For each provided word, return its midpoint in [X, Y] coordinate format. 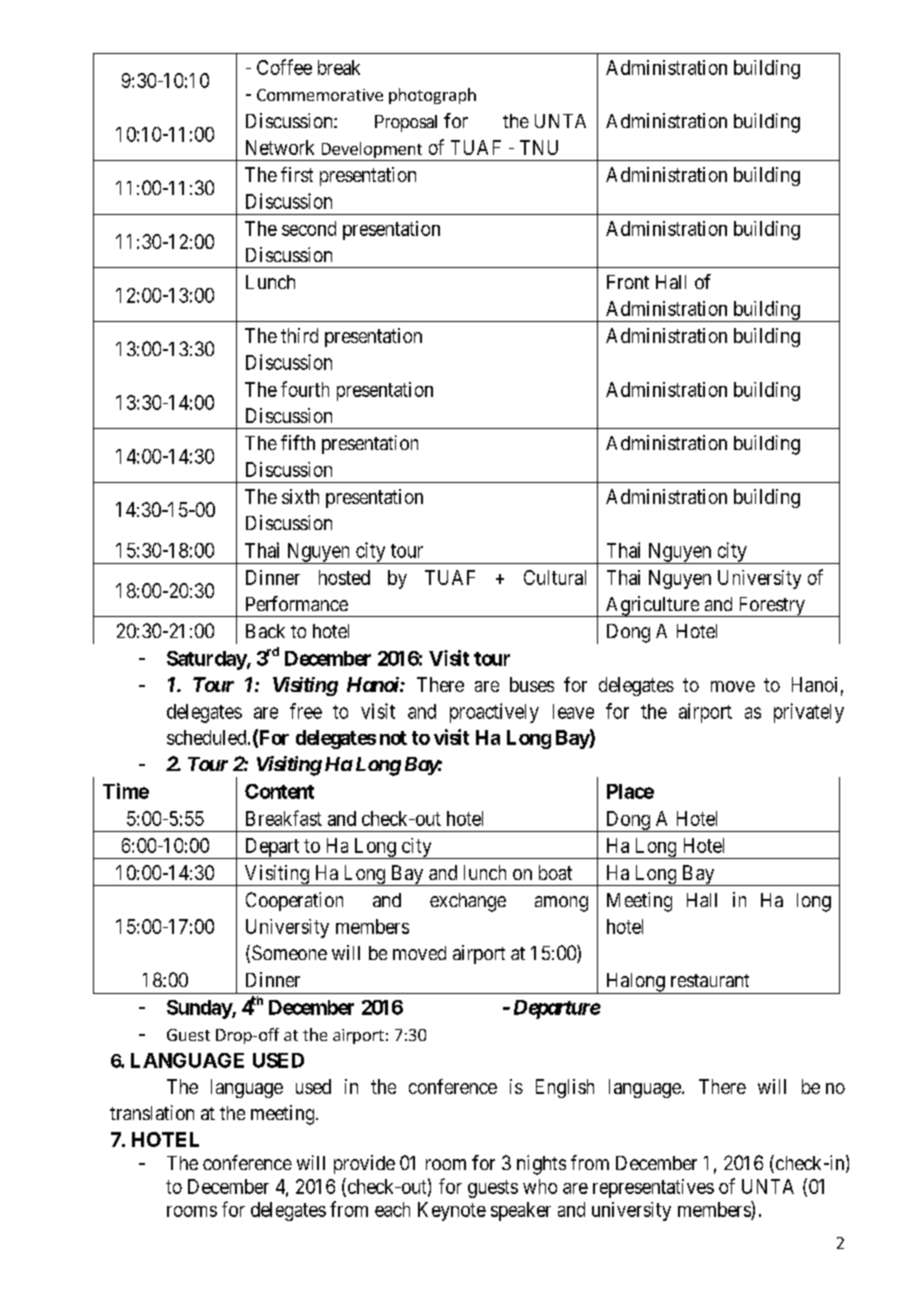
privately [809, 713]
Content [279, 791]
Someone [289, 952]
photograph [432, 96]
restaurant [710, 980]
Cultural [555, 577]
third [299, 335]
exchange [468, 902]
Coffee [284, 67]
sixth [300, 496]
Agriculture [652, 606]
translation [152, 1112]
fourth [305, 389]
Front [628, 282]
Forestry [771, 607]
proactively [494, 713]
